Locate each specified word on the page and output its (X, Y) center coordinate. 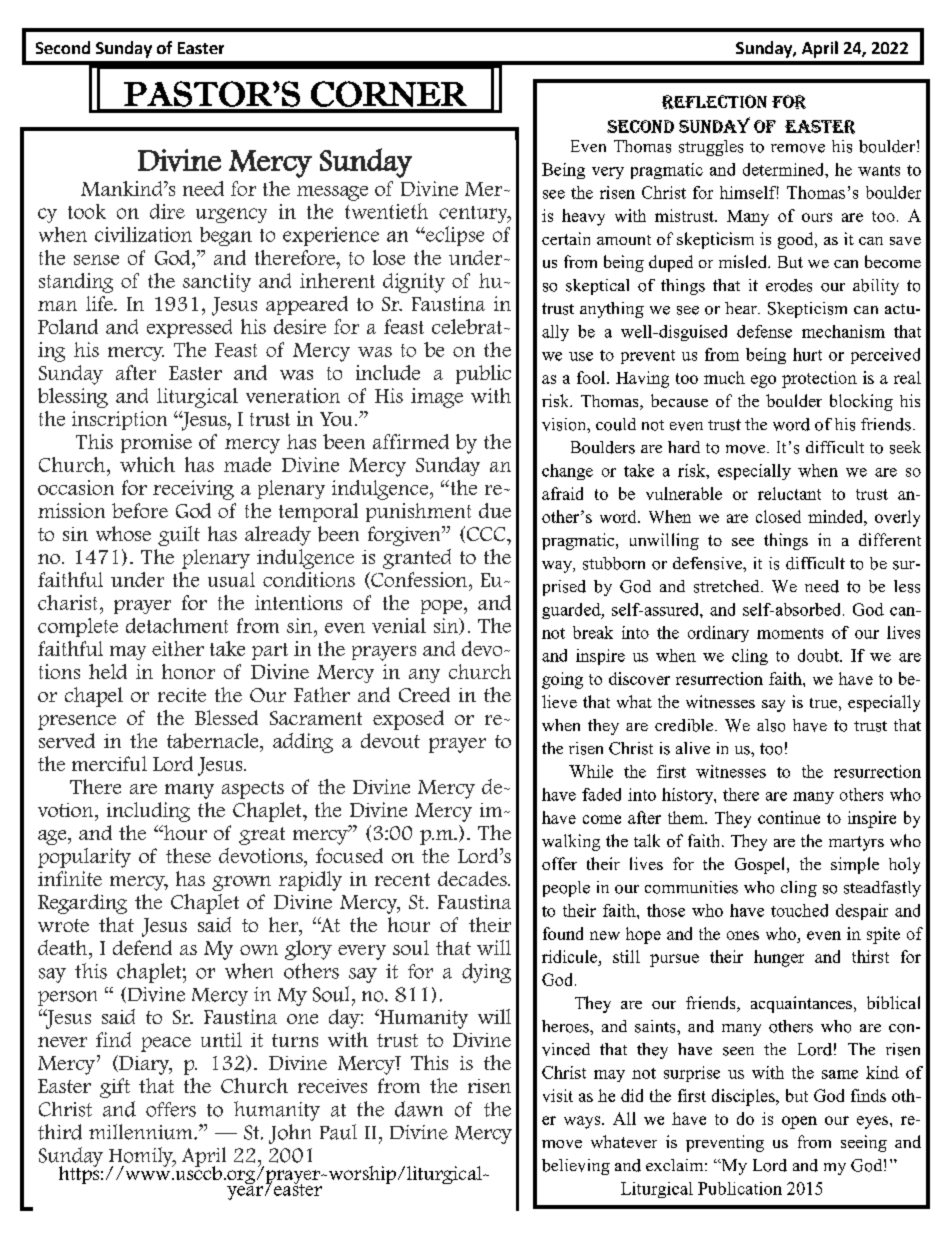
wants (879, 170)
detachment (177, 625)
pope (443, 607)
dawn (419, 1109)
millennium (142, 1132)
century (474, 214)
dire (167, 211)
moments (790, 633)
